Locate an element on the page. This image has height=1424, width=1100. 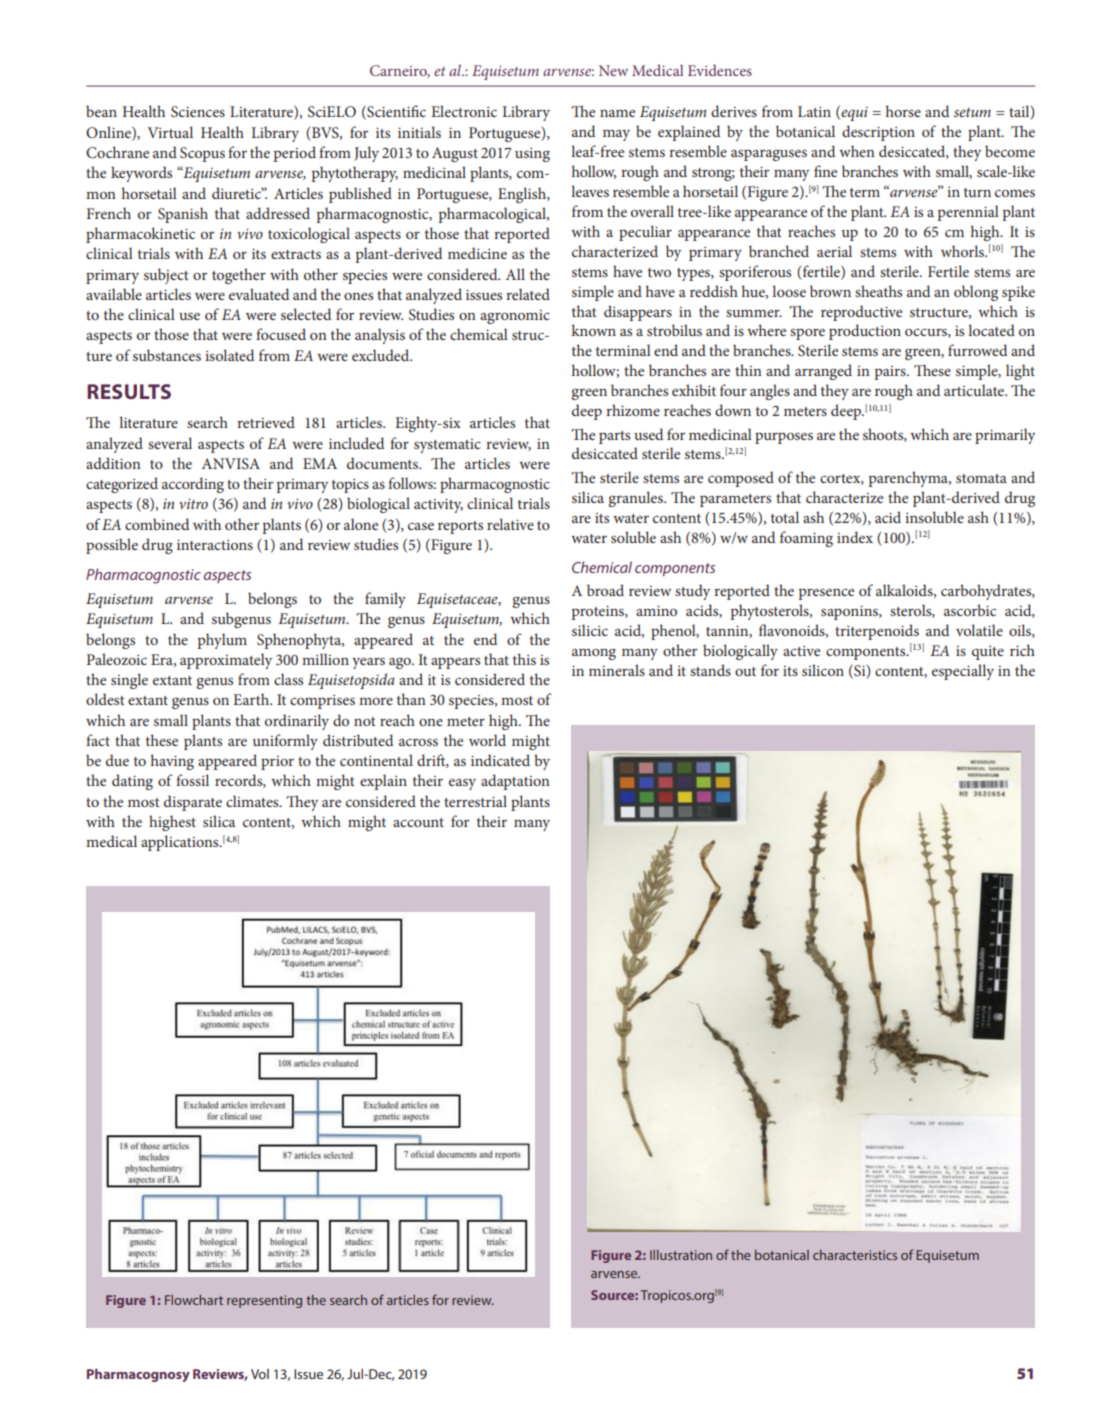
Sciences is located at coordinates (198, 111).
